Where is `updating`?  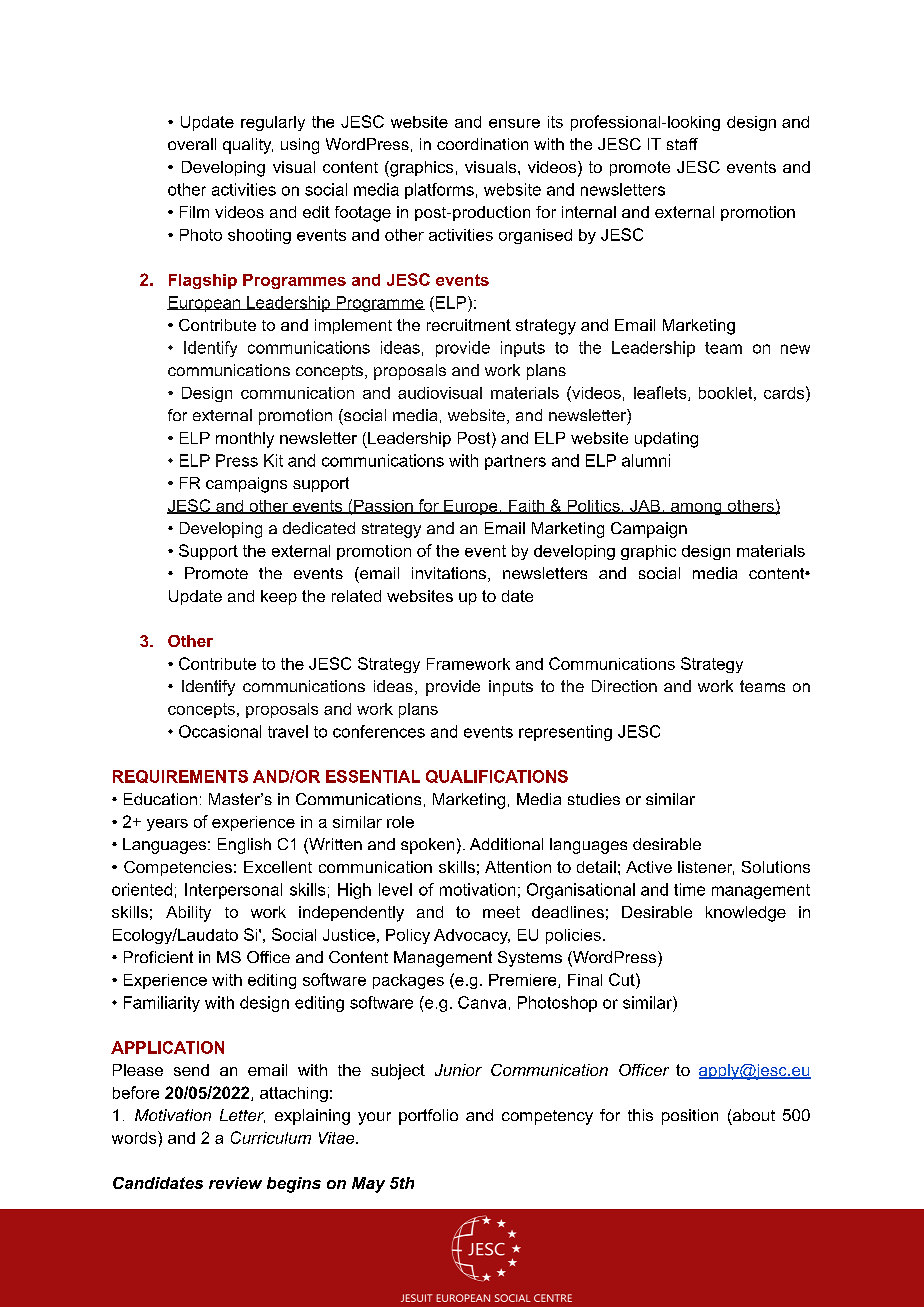
updating is located at coordinates (666, 440).
